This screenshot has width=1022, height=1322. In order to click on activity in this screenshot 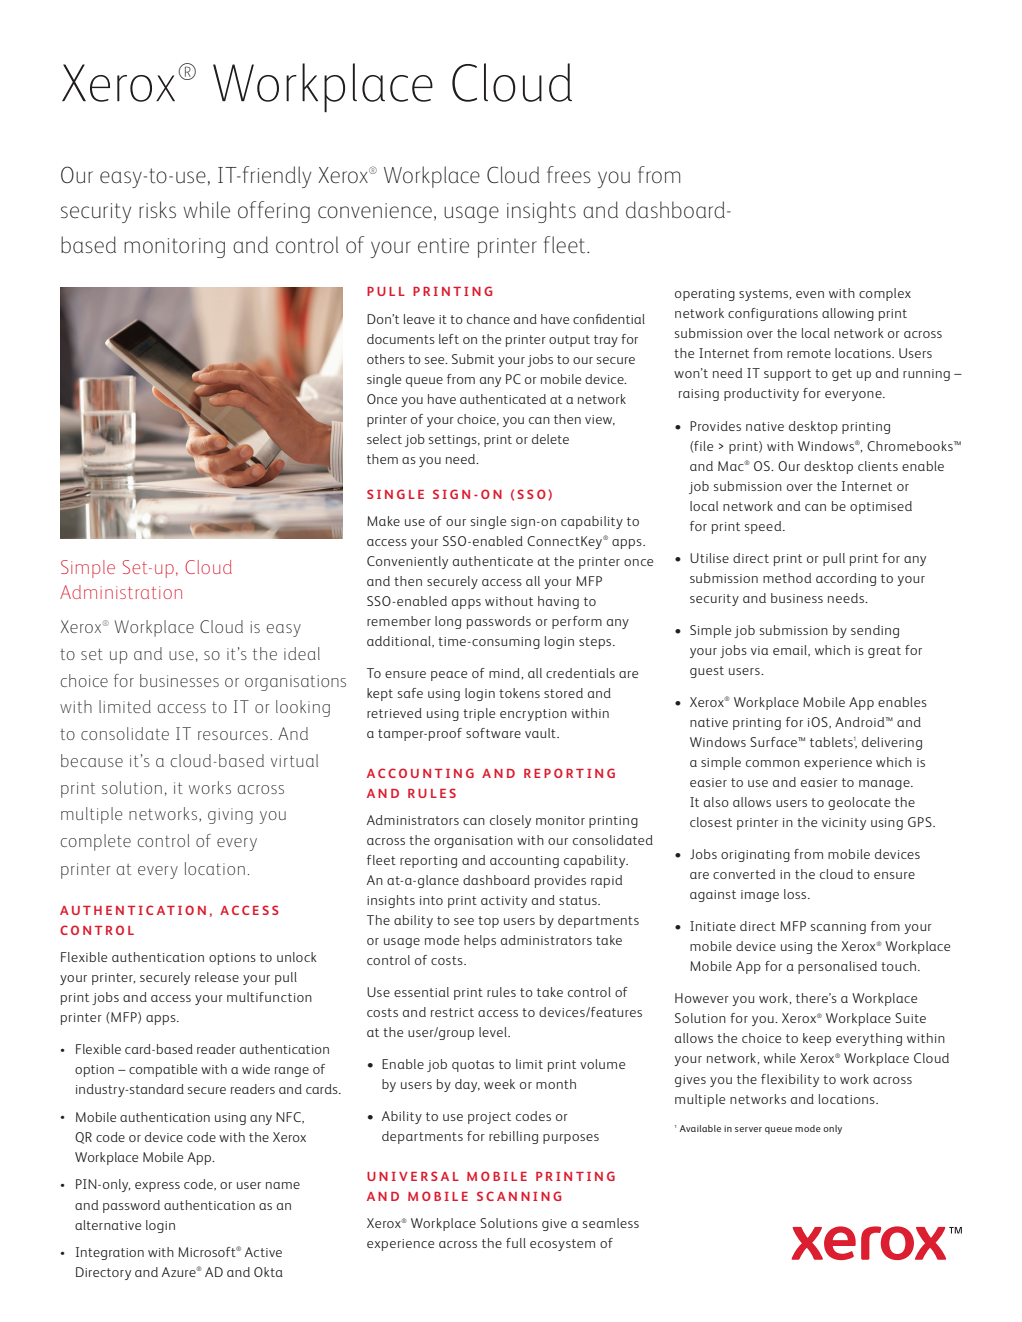, I will do `click(504, 902)`.
